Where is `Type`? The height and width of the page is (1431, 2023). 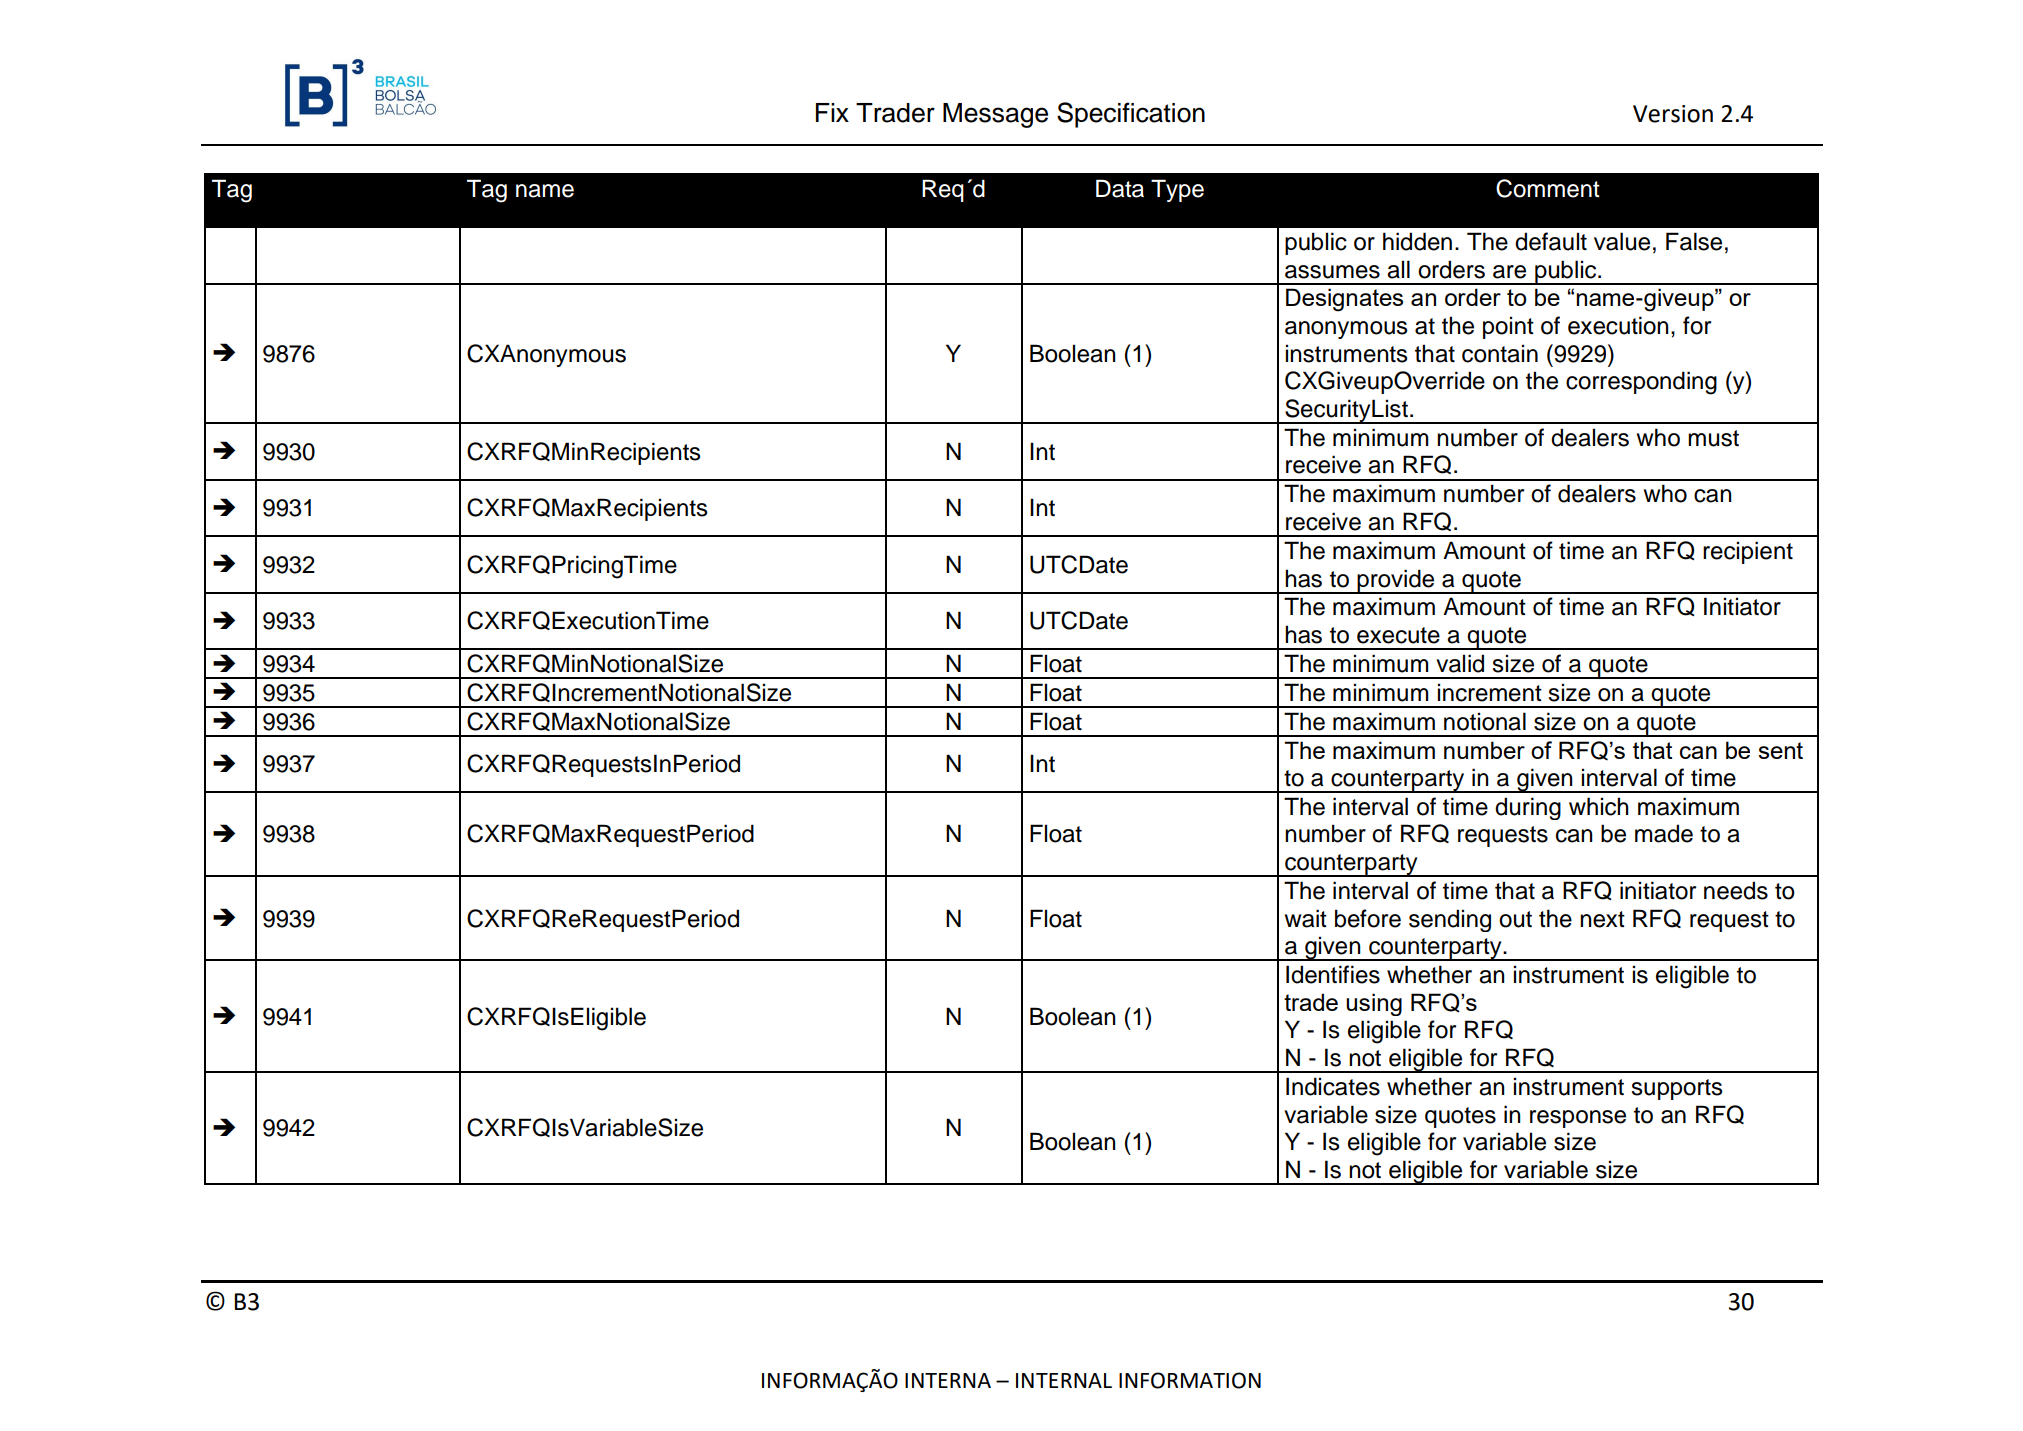
Type is located at coordinates (1177, 190).
